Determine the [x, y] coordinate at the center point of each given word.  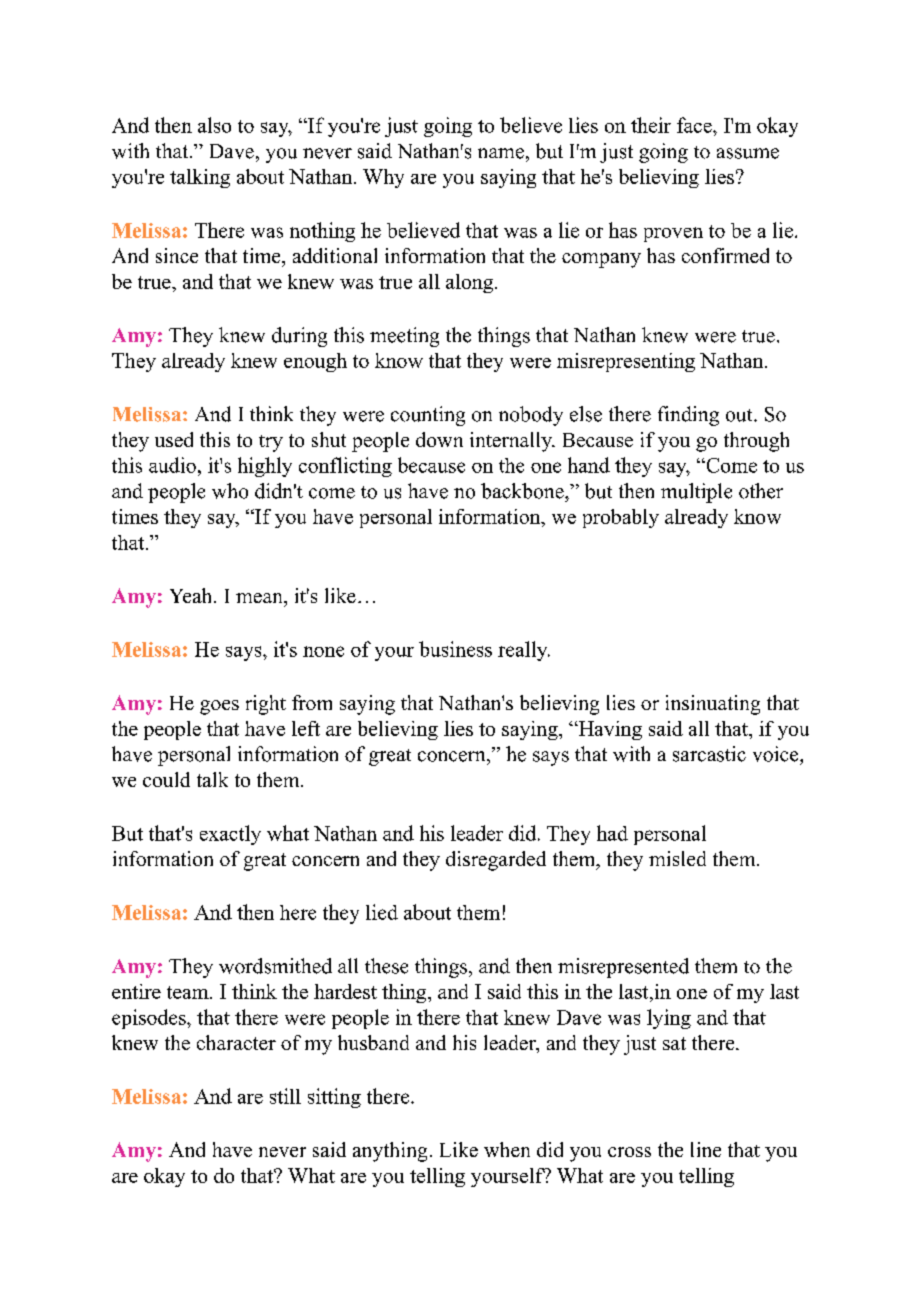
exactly [230, 835]
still [285, 1096]
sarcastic [709, 754]
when [507, 1149]
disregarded [496, 861]
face [695, 125]
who [230, 491]
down [439, 439]
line [706, 1149]
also [214, 125]
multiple [696, 493]
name [501, 153]
